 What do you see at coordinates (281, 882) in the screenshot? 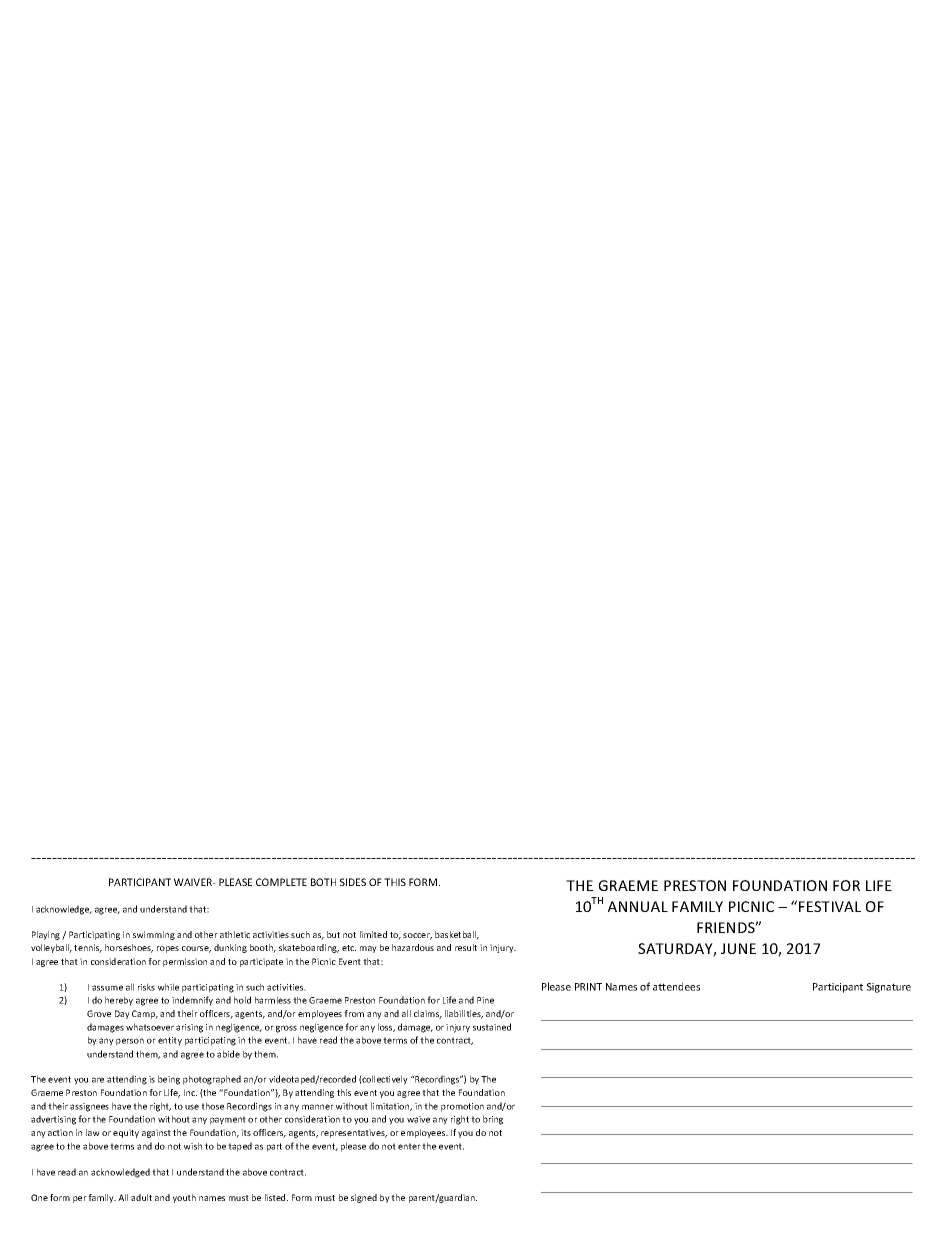
I see `COMPLETE` at bounding box center [281, 882].
